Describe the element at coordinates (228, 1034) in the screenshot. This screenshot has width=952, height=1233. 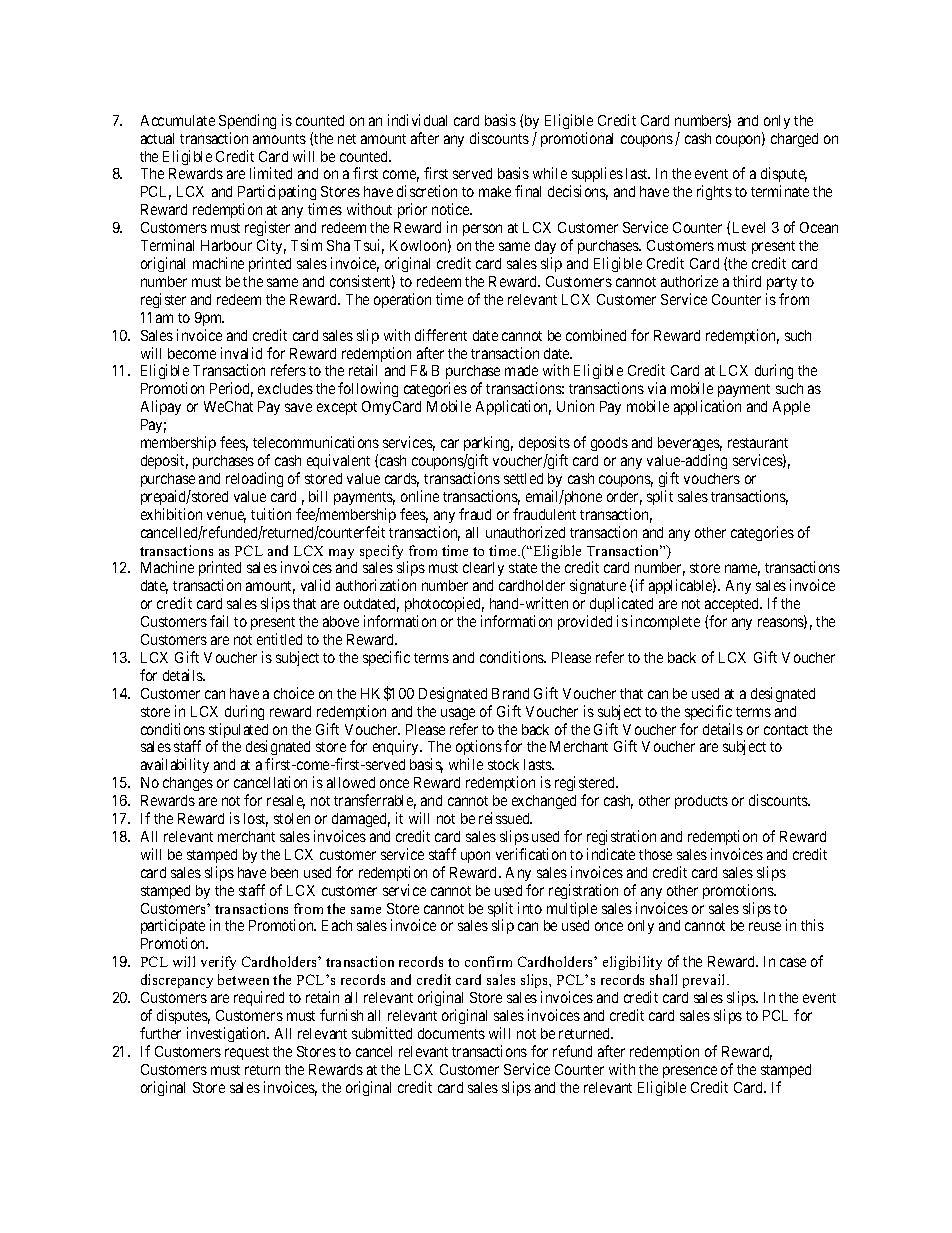
I see `investigation` at that location.
